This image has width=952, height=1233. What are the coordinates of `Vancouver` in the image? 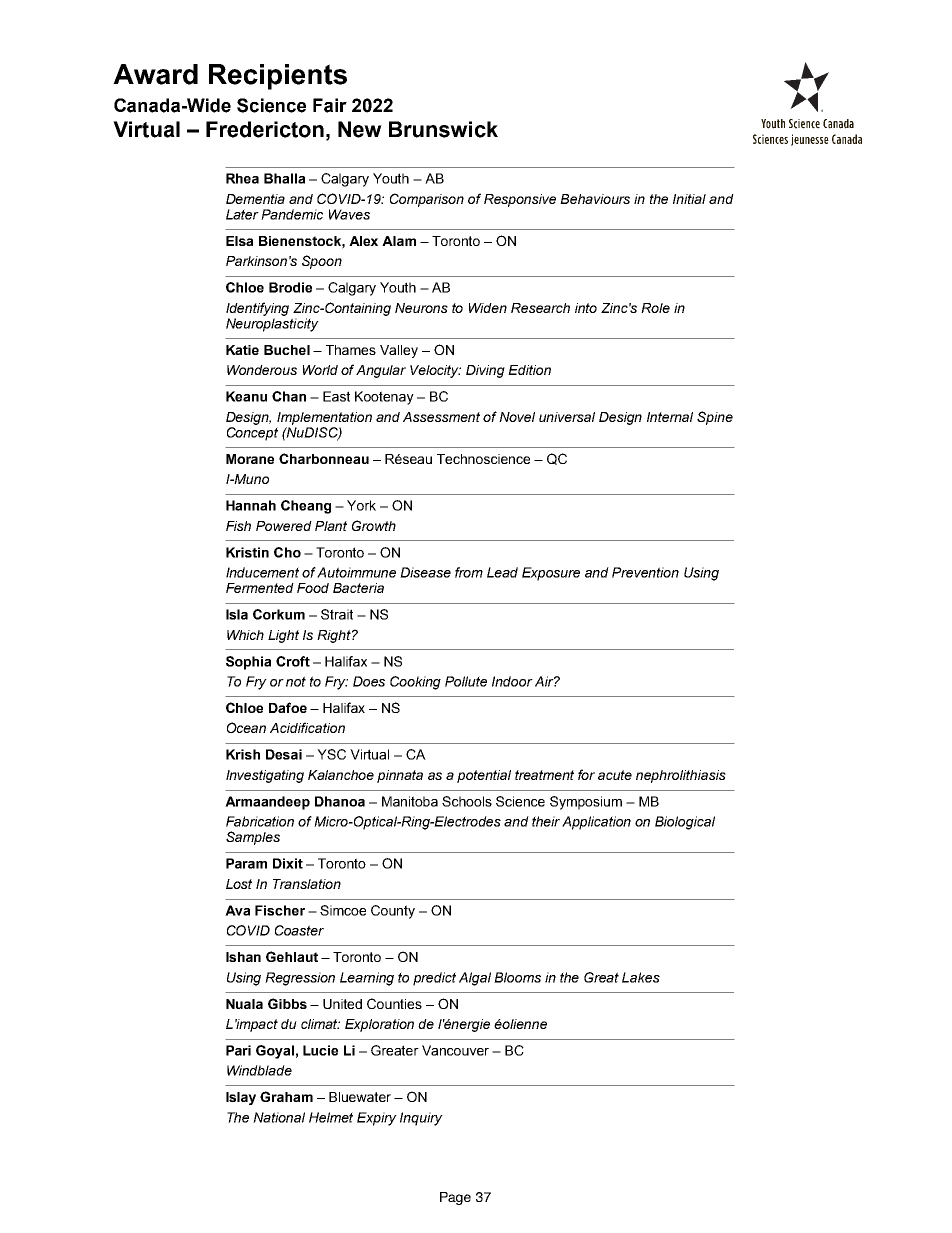 It's located at (455, 1050).
